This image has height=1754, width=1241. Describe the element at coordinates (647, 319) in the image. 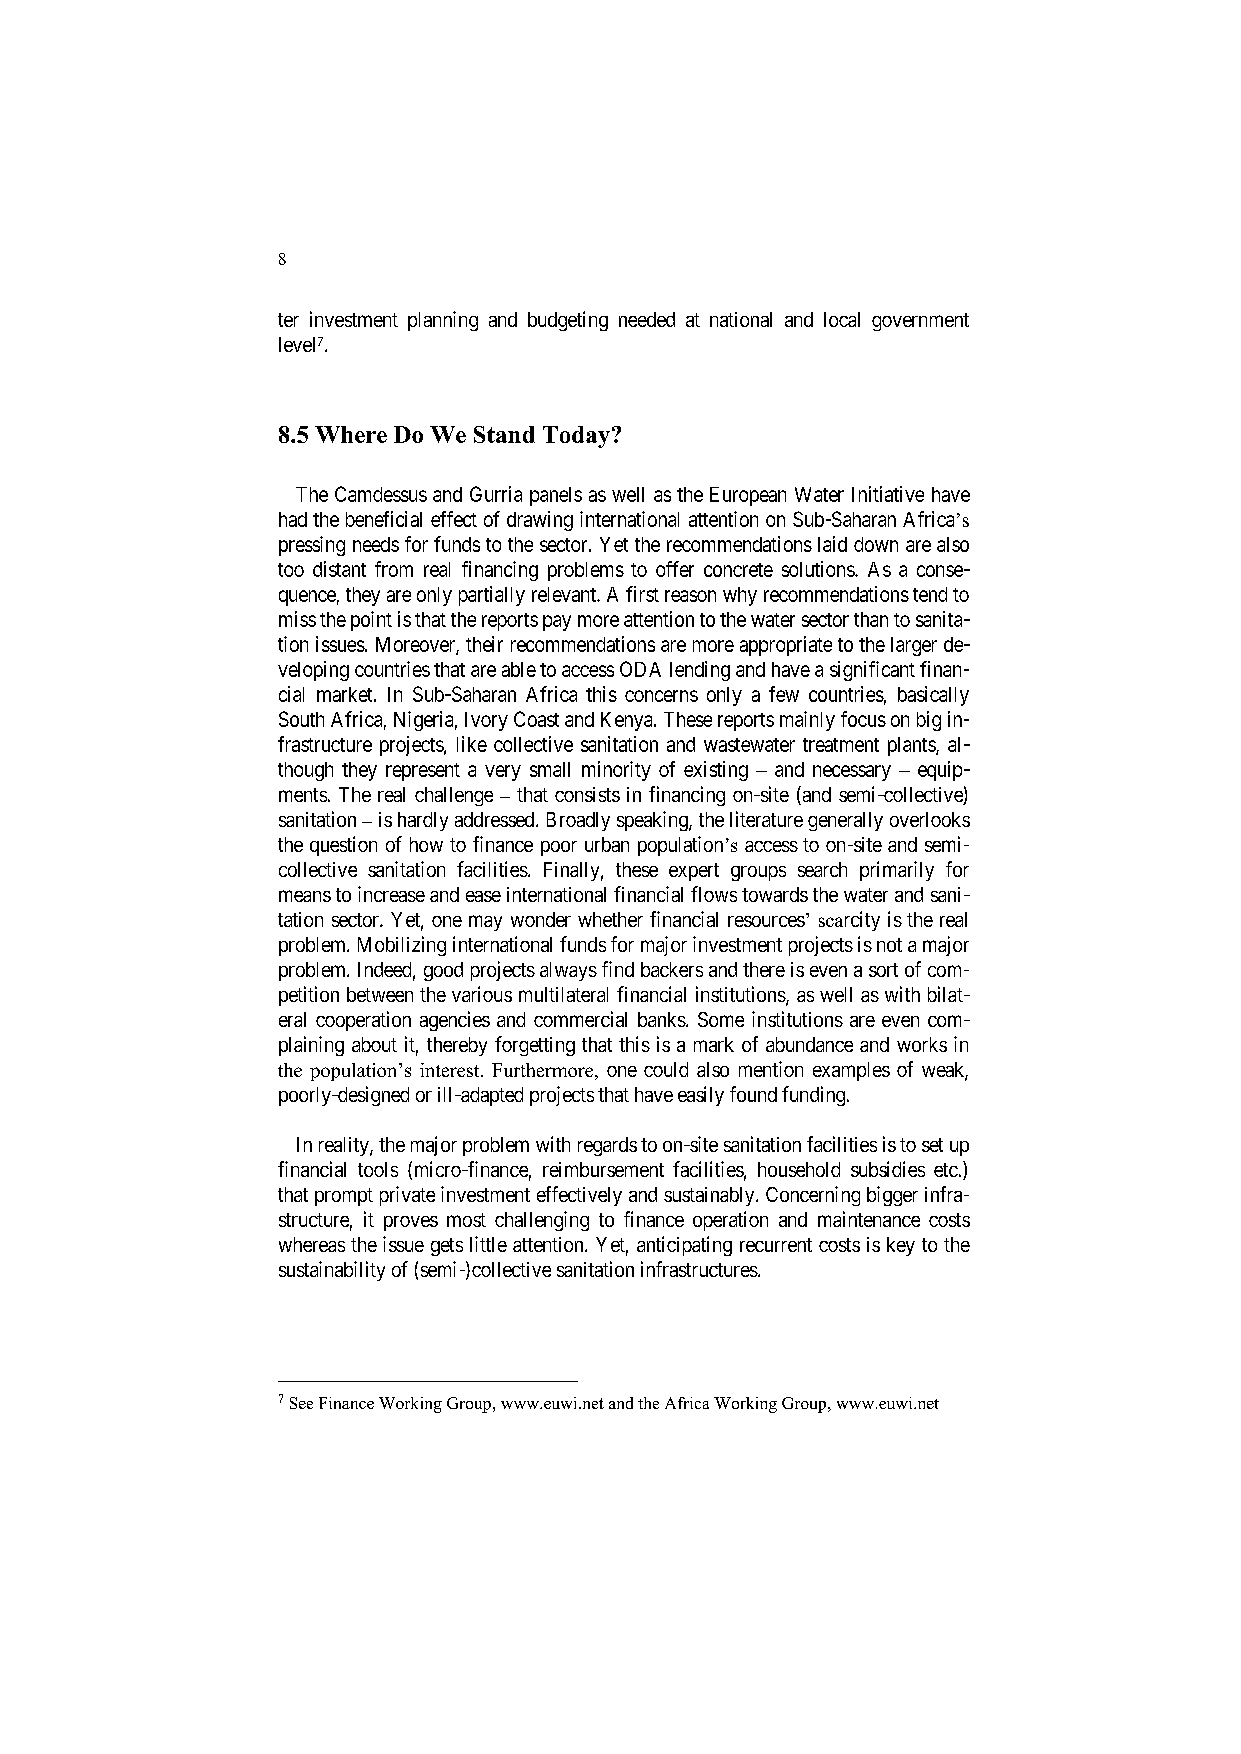

I see `needed` at that location.
